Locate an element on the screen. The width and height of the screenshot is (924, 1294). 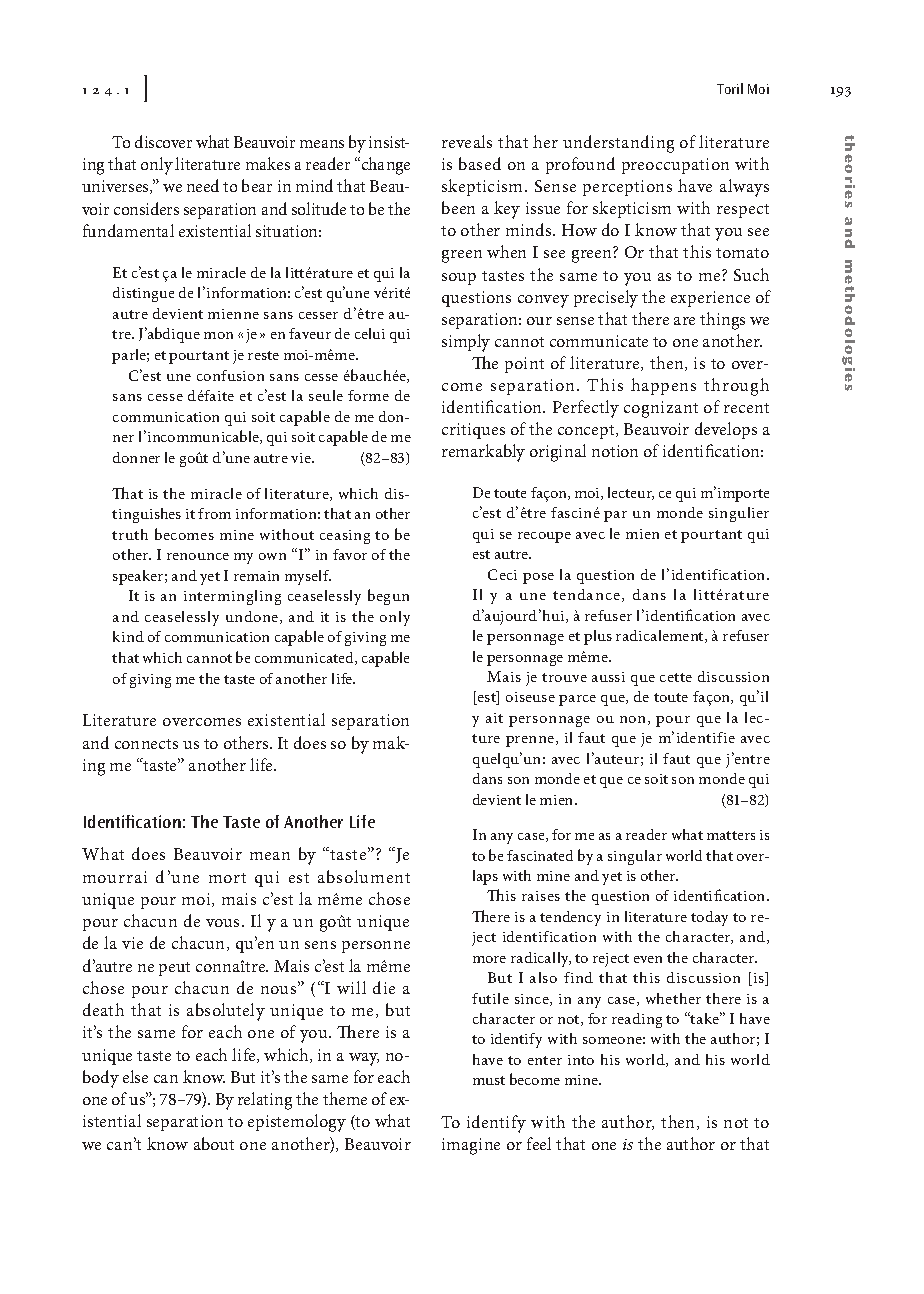
preoccupation is located at coordinates (675, 166).
